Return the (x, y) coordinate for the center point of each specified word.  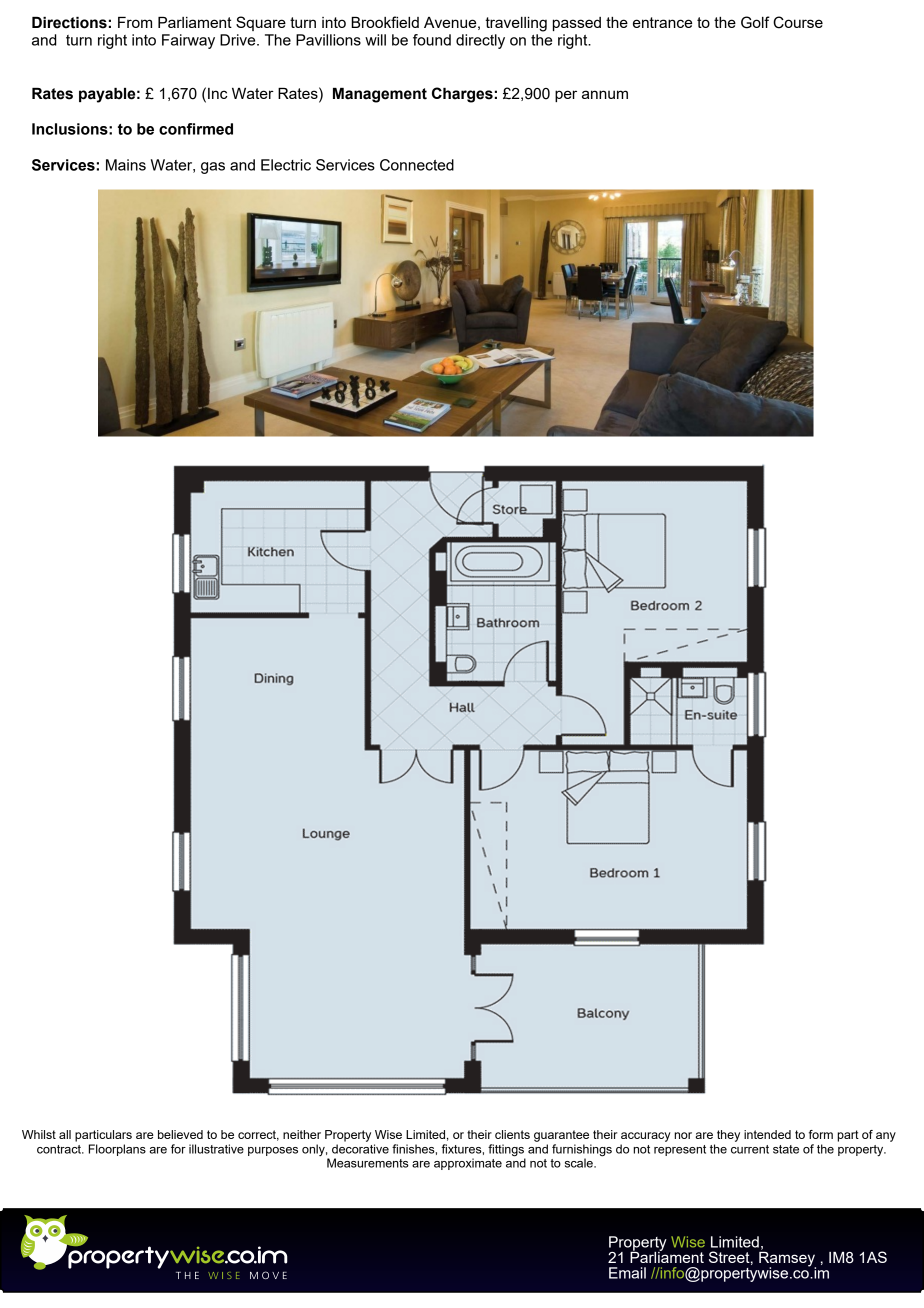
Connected (417, 165)
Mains (126, 165)
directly (480, 41)
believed (180, 1134)
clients (512, 1134)
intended (767, 1134)
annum (605, 94)
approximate (468, 1164)
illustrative (216, 1149)
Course (798, 22)
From (135, 22)
